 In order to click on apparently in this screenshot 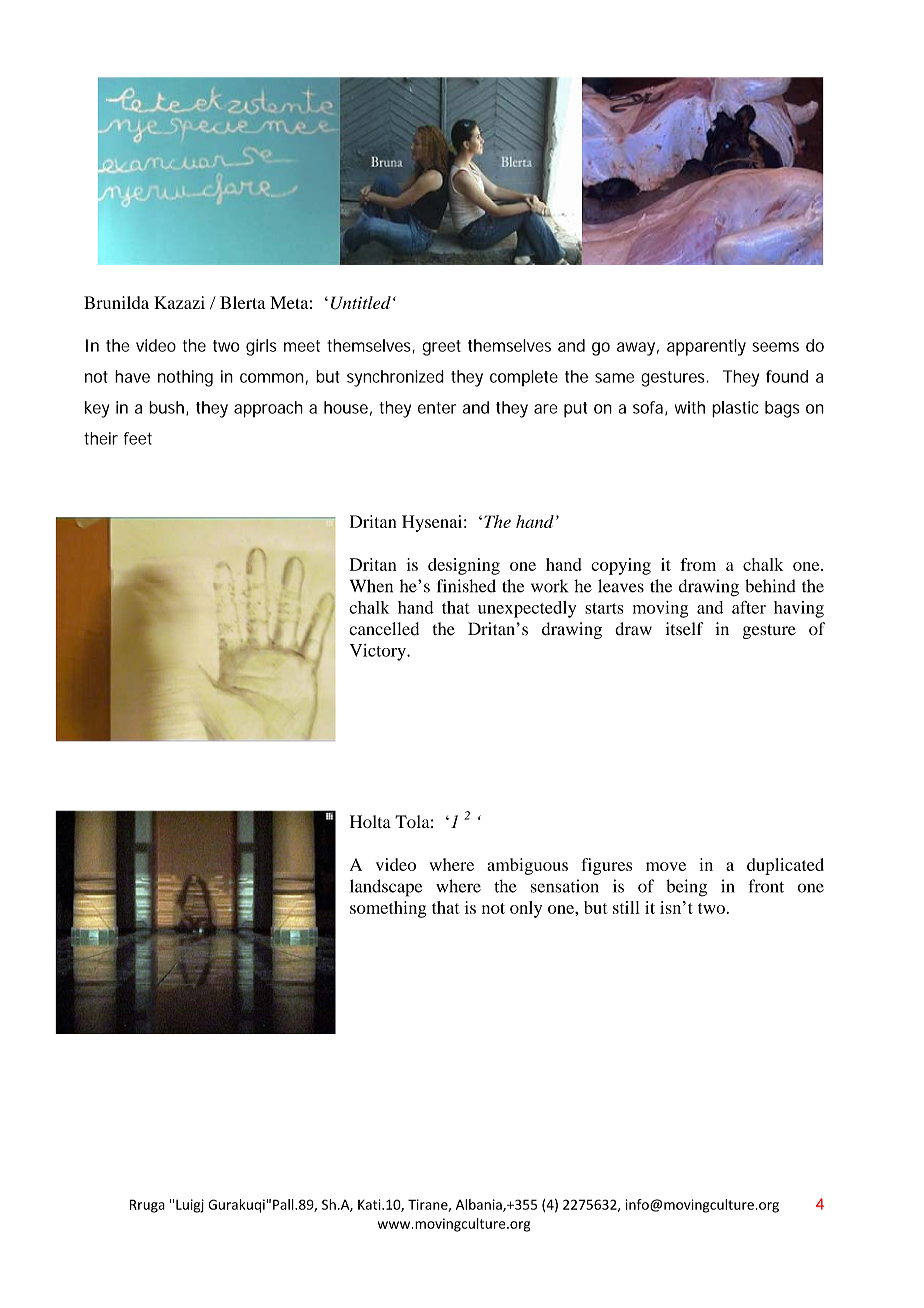, I will do `click(706, 347)`.
